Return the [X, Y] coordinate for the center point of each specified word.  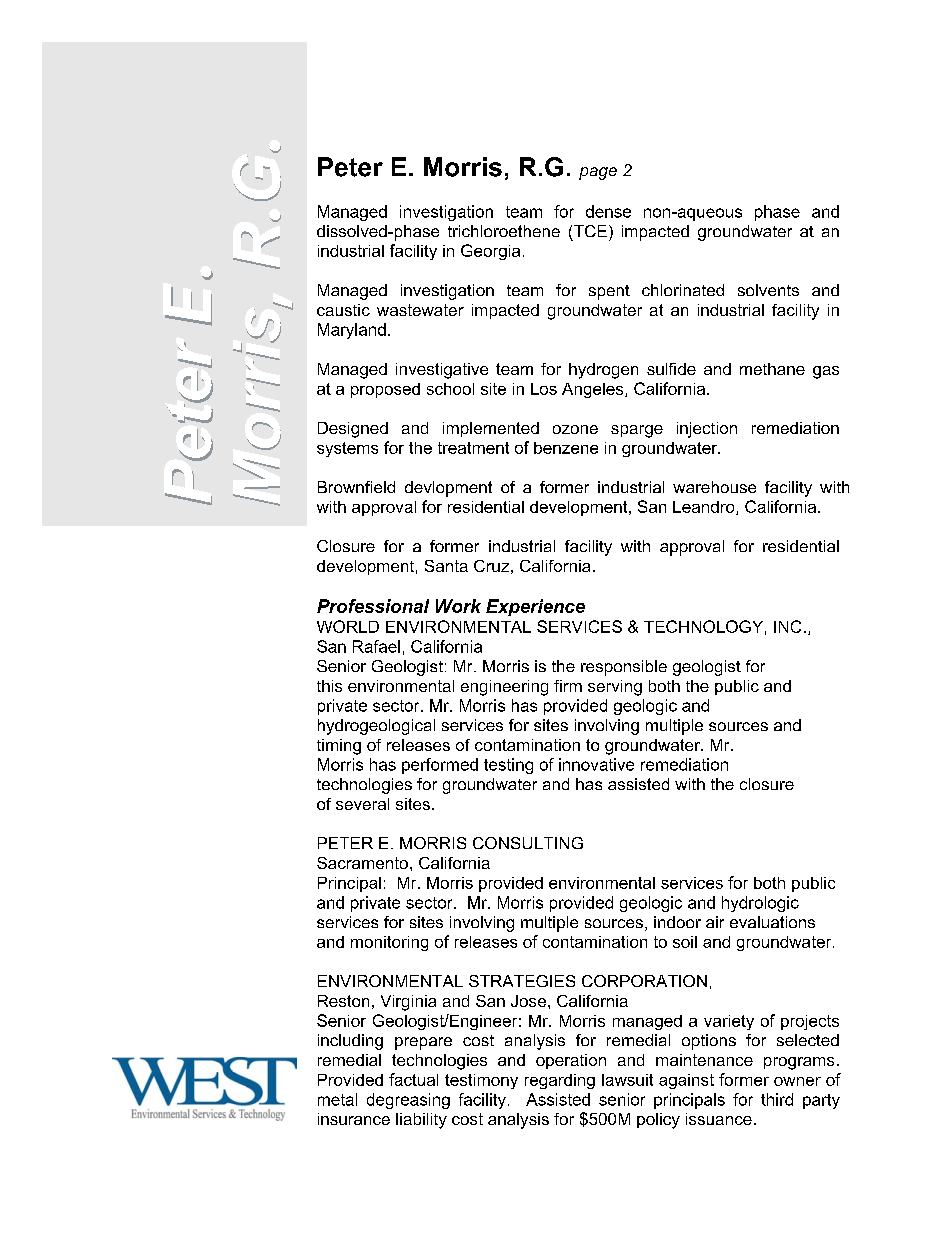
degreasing [408, 1101]
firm [568, 686]
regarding [560, 1081]
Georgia [490, 252]
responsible [624, 668]
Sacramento [362, 863]
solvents [768, 290]
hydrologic [760, 904]
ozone [575, 429]
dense [608, 211]
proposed [385, 390]
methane [772, 369]
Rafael [376, 646]
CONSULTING [528, 843]
